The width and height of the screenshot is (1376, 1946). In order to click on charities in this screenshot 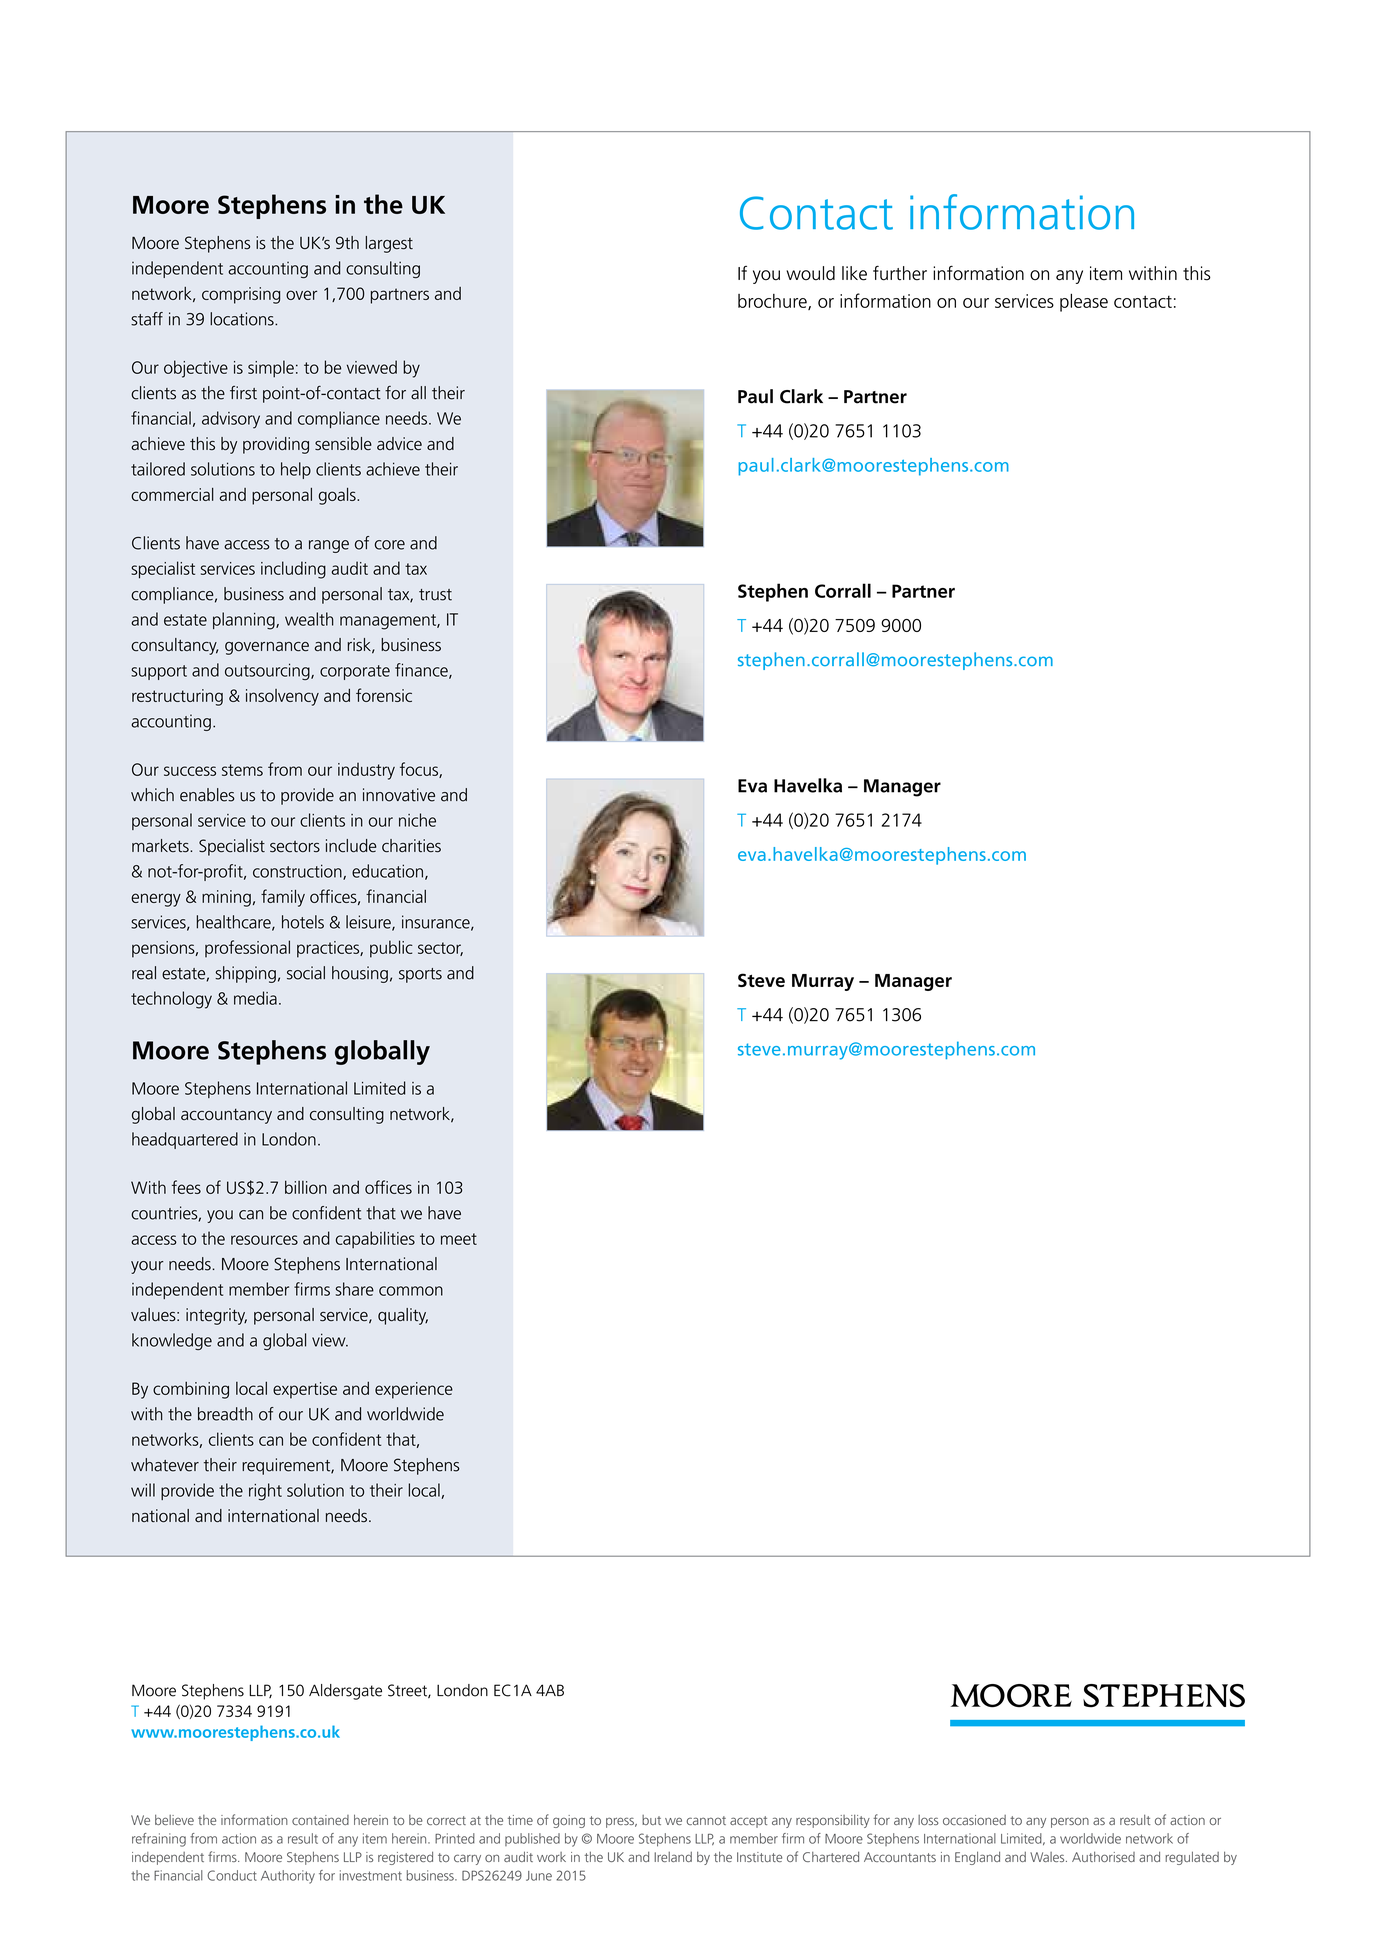, I will do `click(411, 846)`.
